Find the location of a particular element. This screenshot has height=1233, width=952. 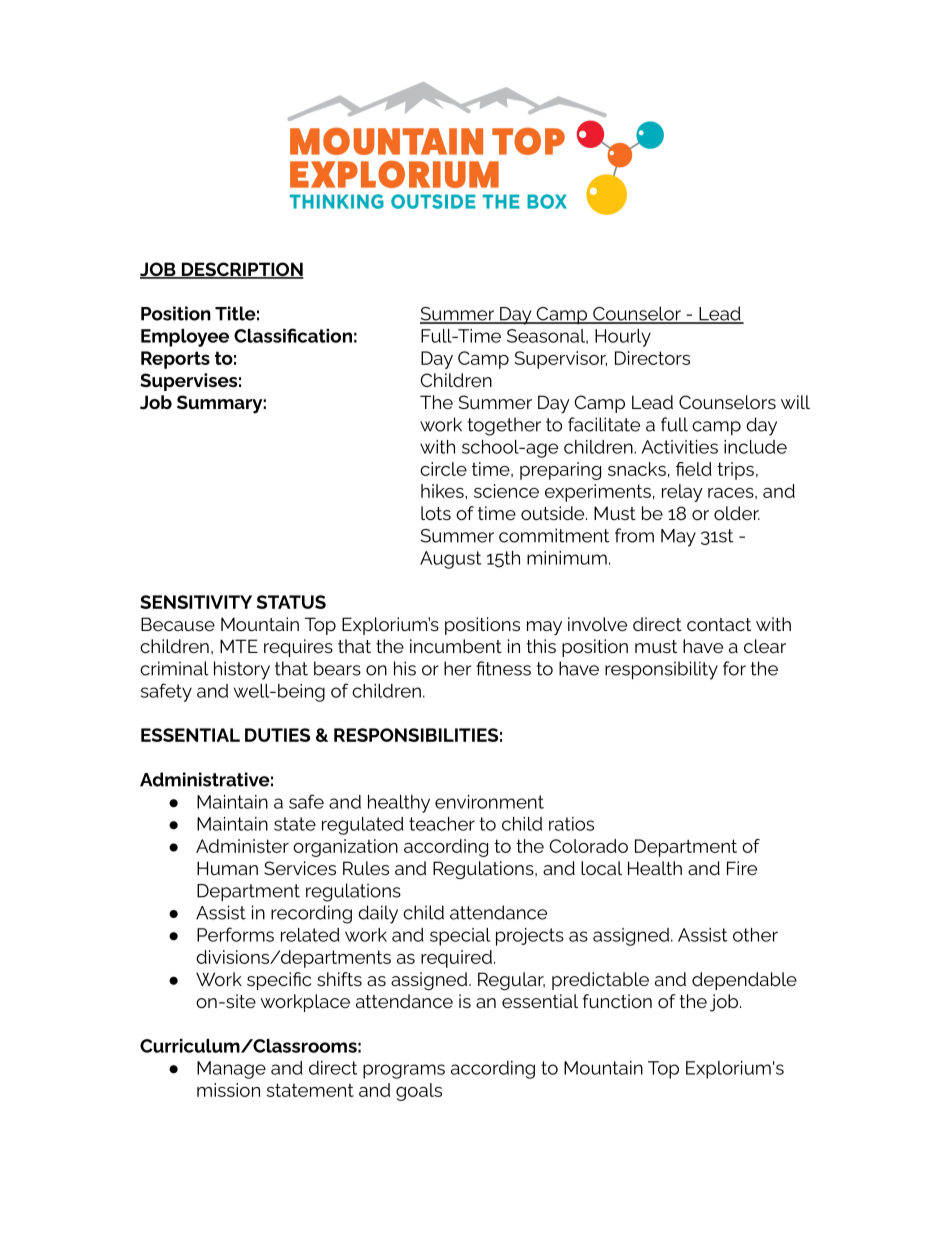

DESCRIPTION is located at coordinates (241, 270).
